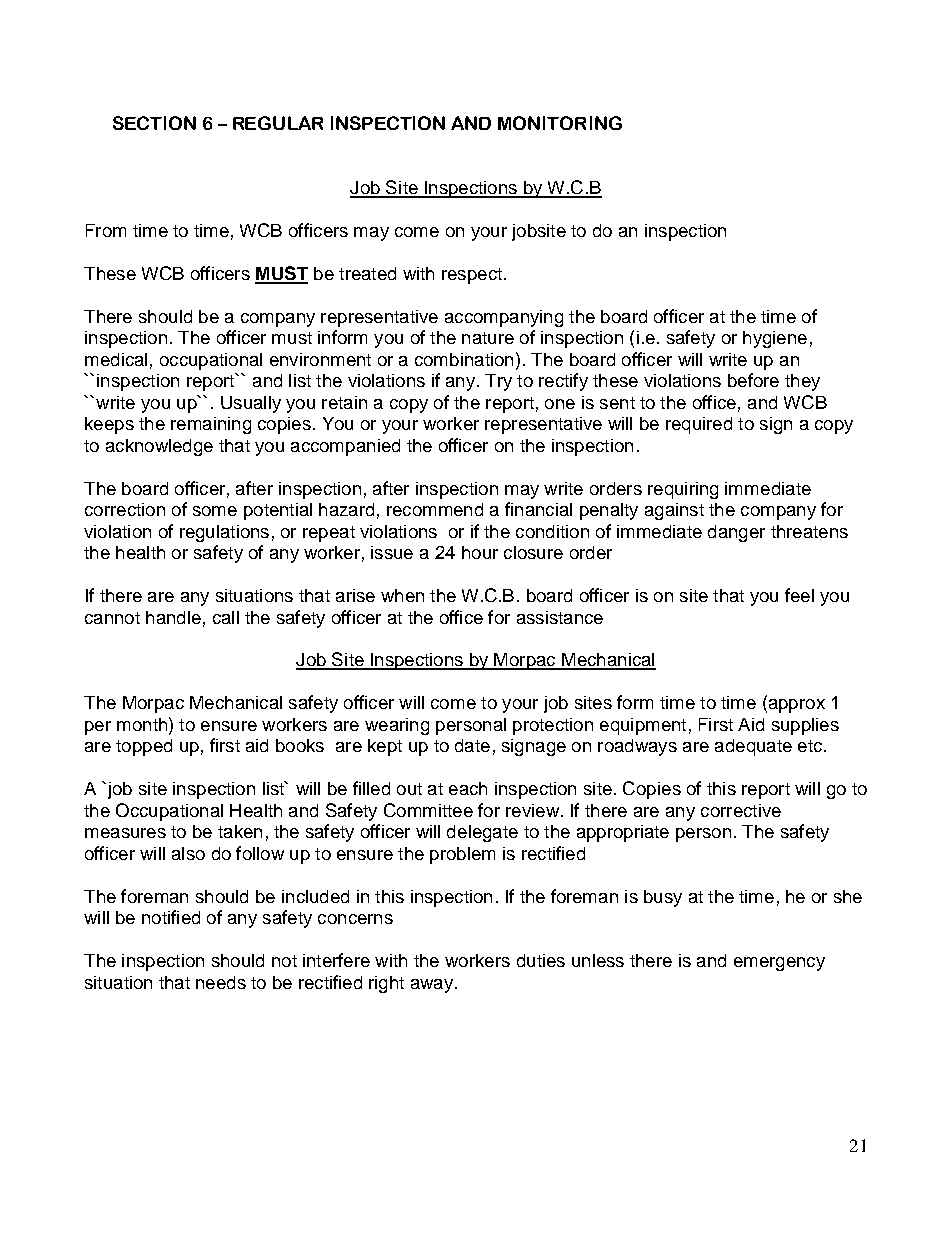 This page has height=1233, width=952. Describe the element at coordinates (753, 380) in the page. I see `before` at that location.
